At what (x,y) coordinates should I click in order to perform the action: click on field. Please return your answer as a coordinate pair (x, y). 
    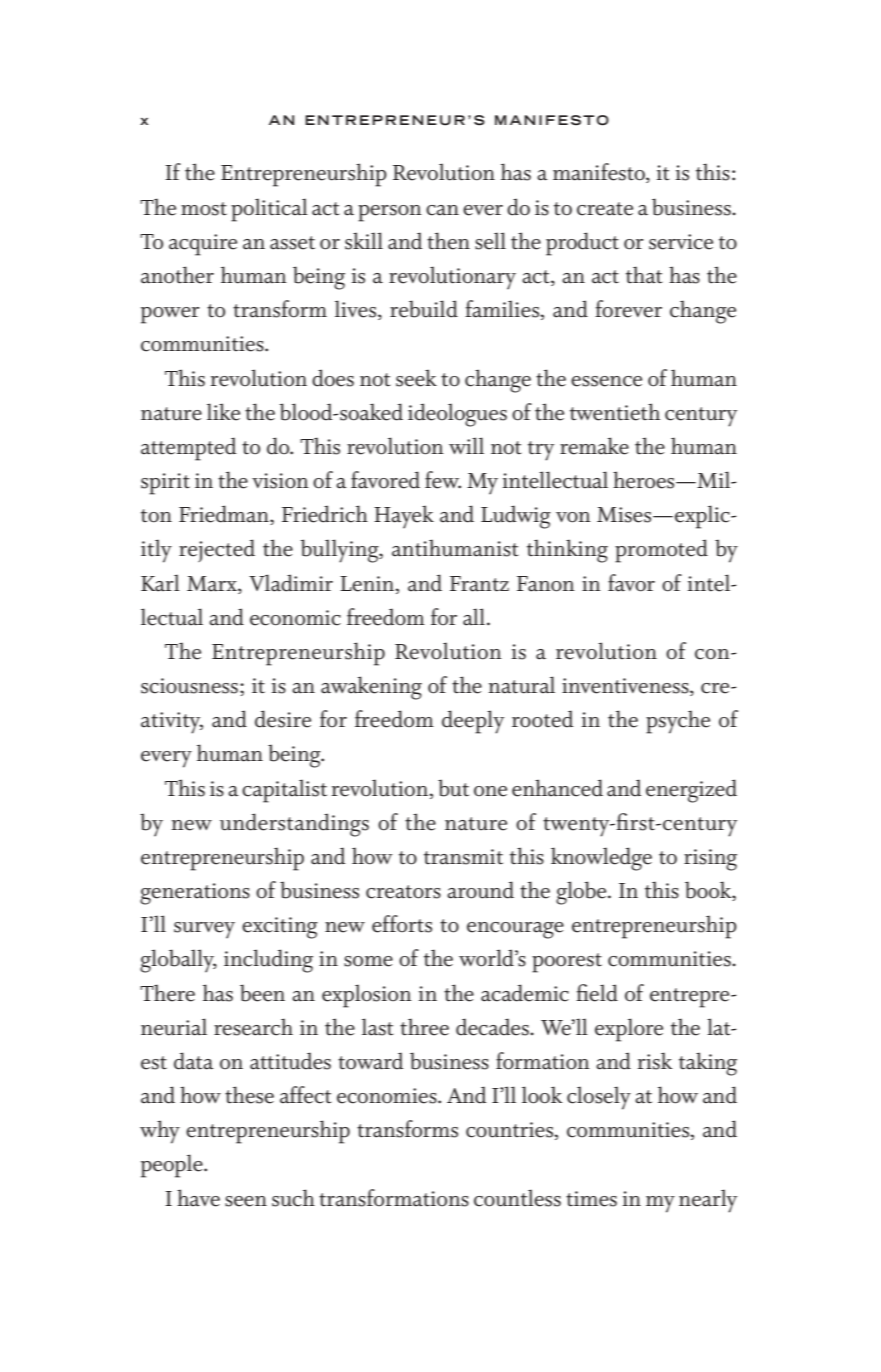
    Looking at the image, I should click on (597, 993).
